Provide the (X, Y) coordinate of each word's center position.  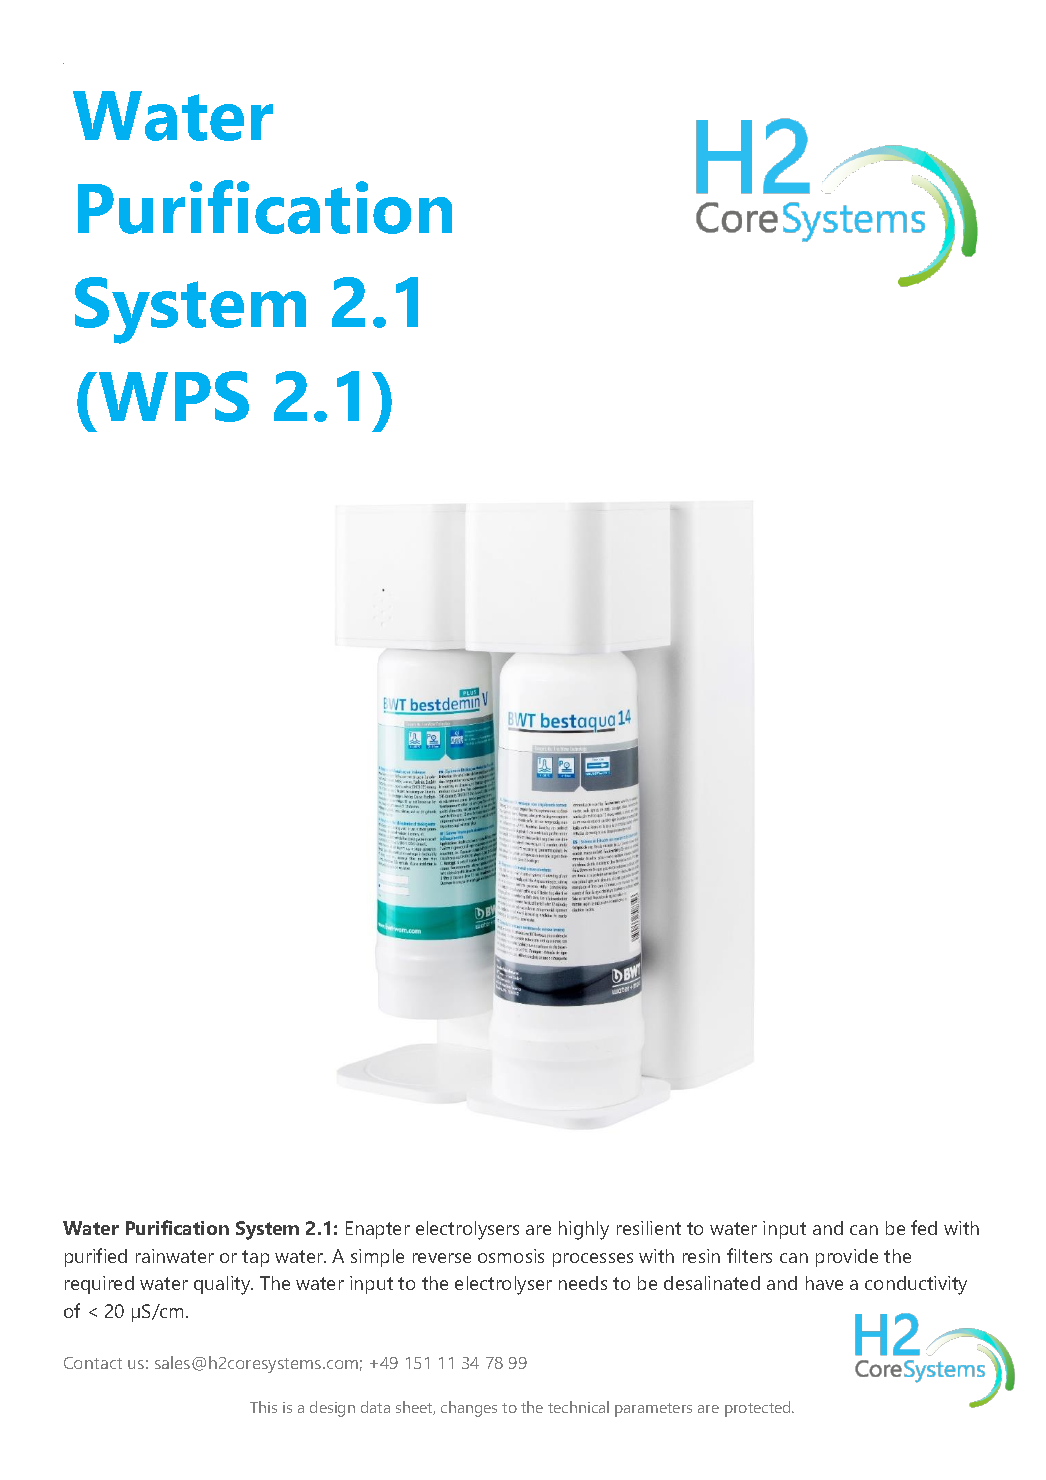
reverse (442, 1258)
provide (847, 1258)
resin (701, 1256)
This (263, 1407)
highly (584, 1230)
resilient (649, 1228)
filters (749, 1255)
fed (924, 1227)
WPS (174, 396)
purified (96, 1257)
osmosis (511, 1256)
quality (223, 1285)
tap (255, 1258)
